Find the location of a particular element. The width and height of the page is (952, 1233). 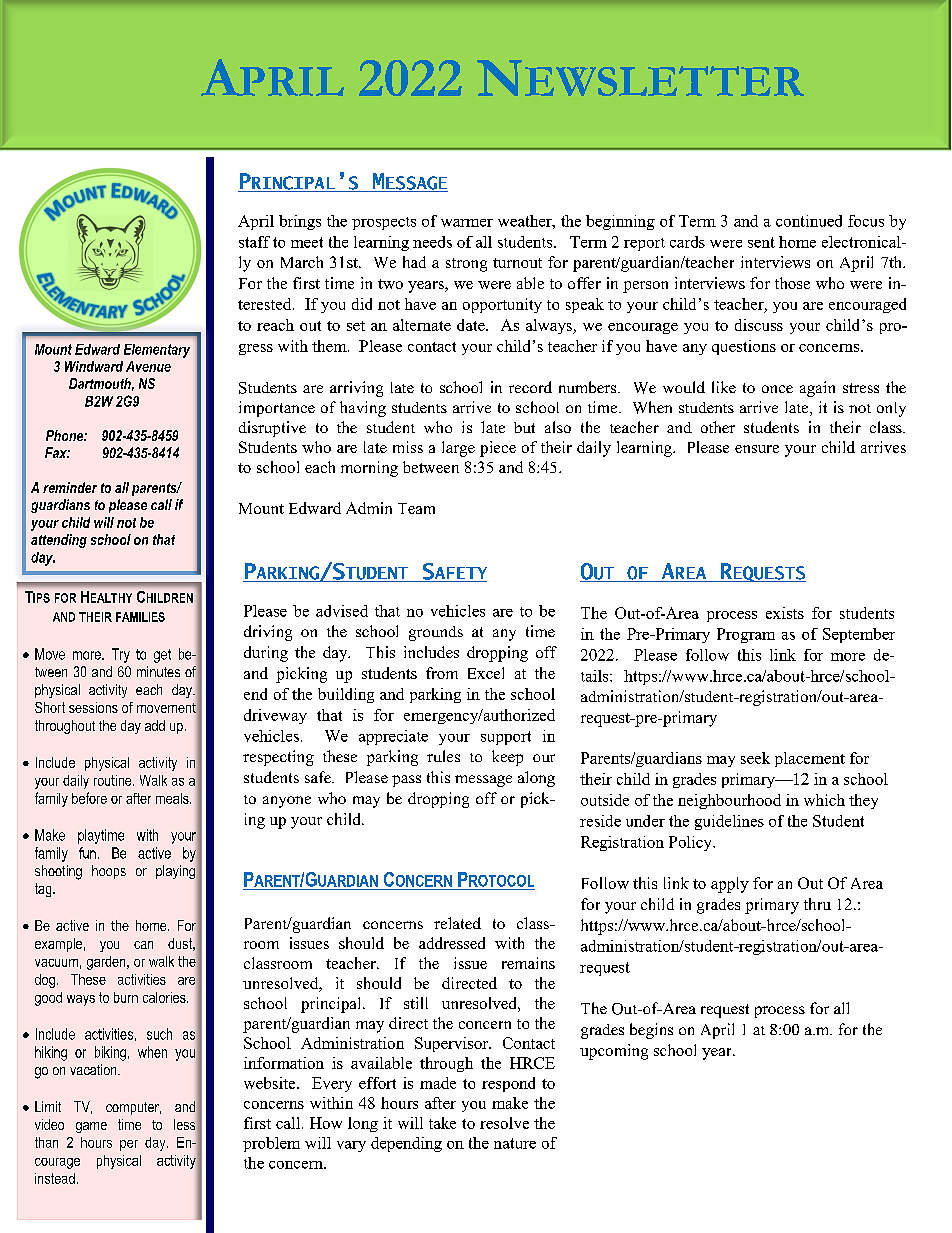

minutes is located at coordinates (158, 671).
